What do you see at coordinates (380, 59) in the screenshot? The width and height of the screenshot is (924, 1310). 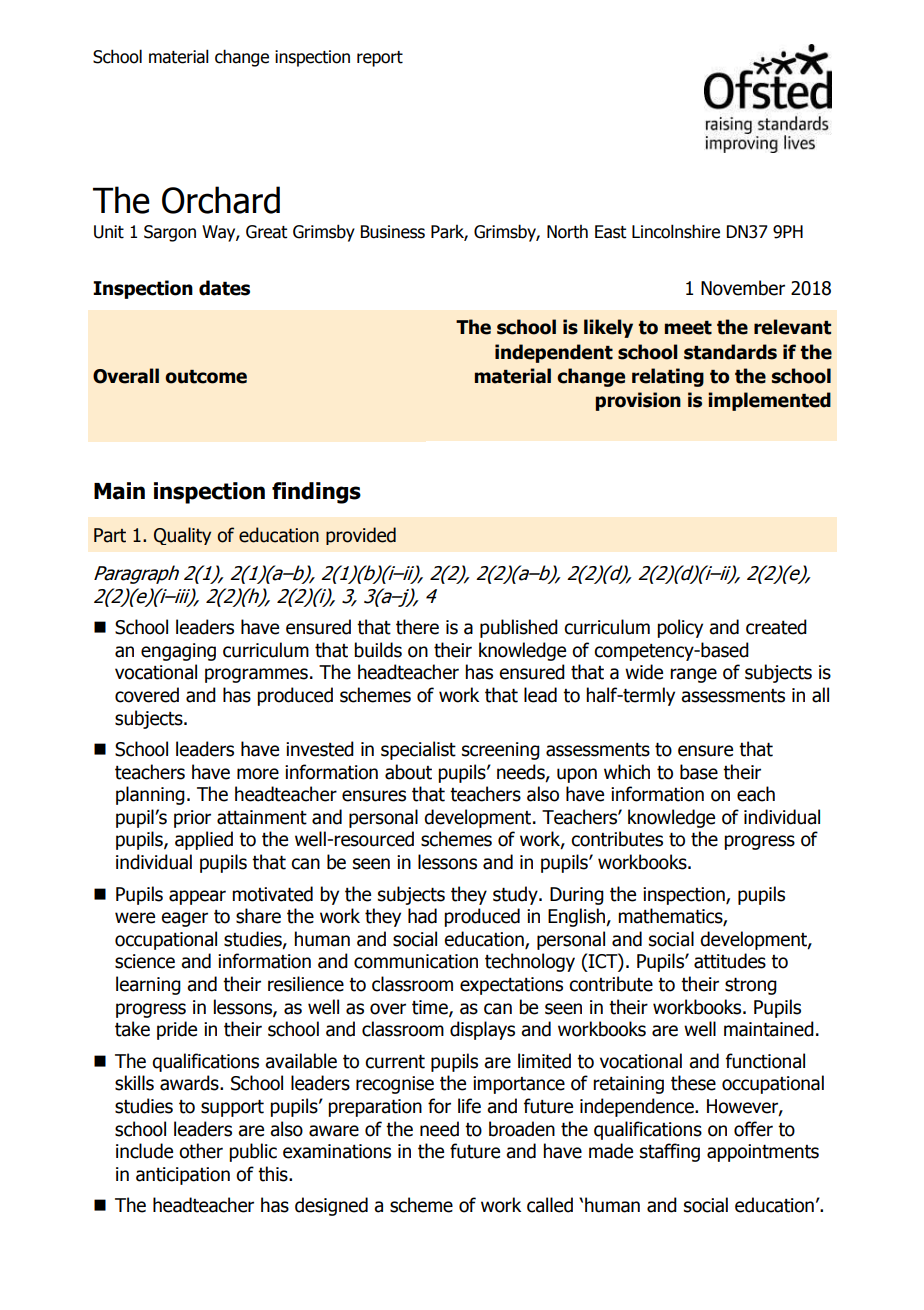 I see `report` at bounding box center [380, 59].
